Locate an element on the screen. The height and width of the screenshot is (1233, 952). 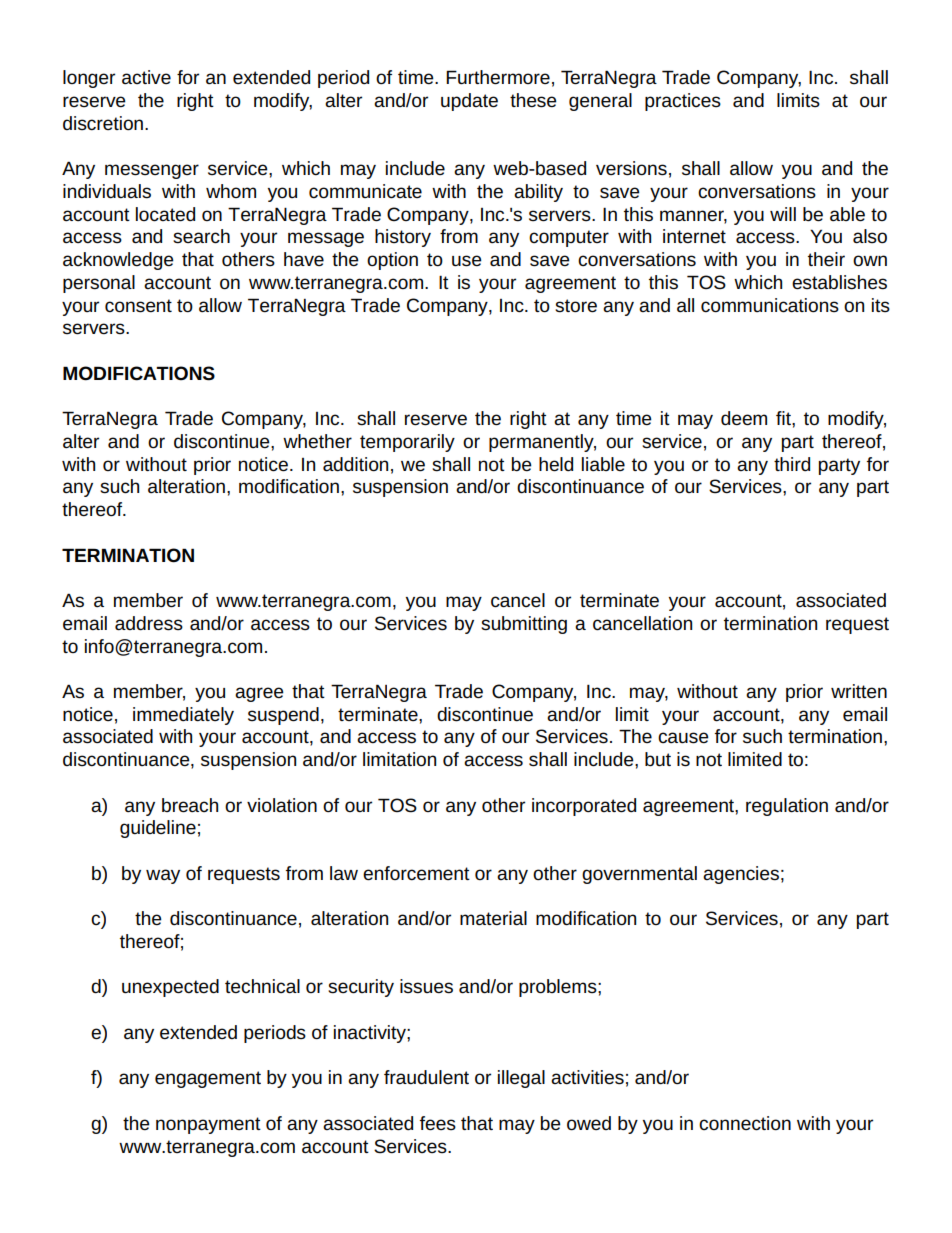
engagement is located at coordinates (208, 1079).
